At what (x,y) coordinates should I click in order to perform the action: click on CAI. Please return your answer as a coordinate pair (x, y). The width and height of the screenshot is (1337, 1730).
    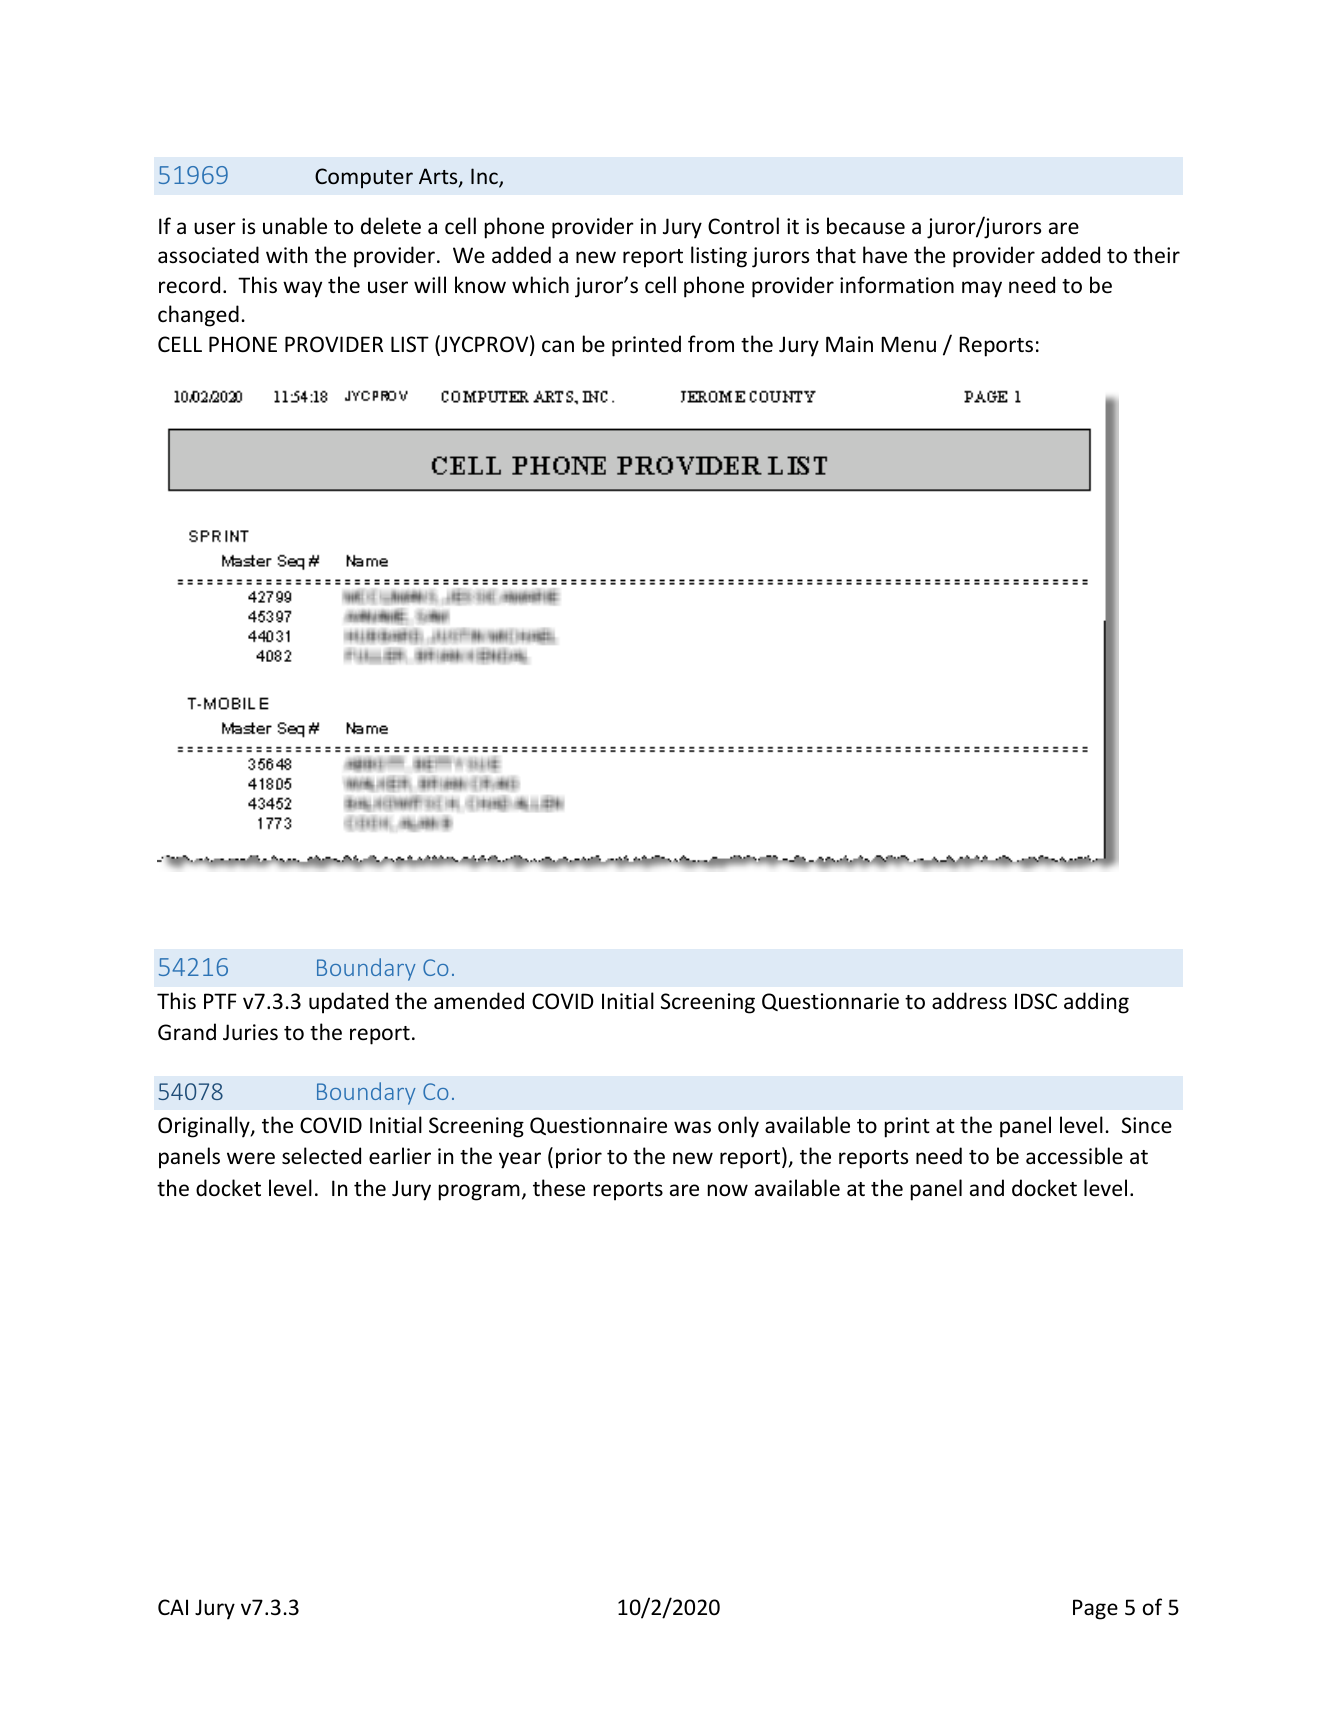
    Looking at the image, I should click on (173, 1607).
